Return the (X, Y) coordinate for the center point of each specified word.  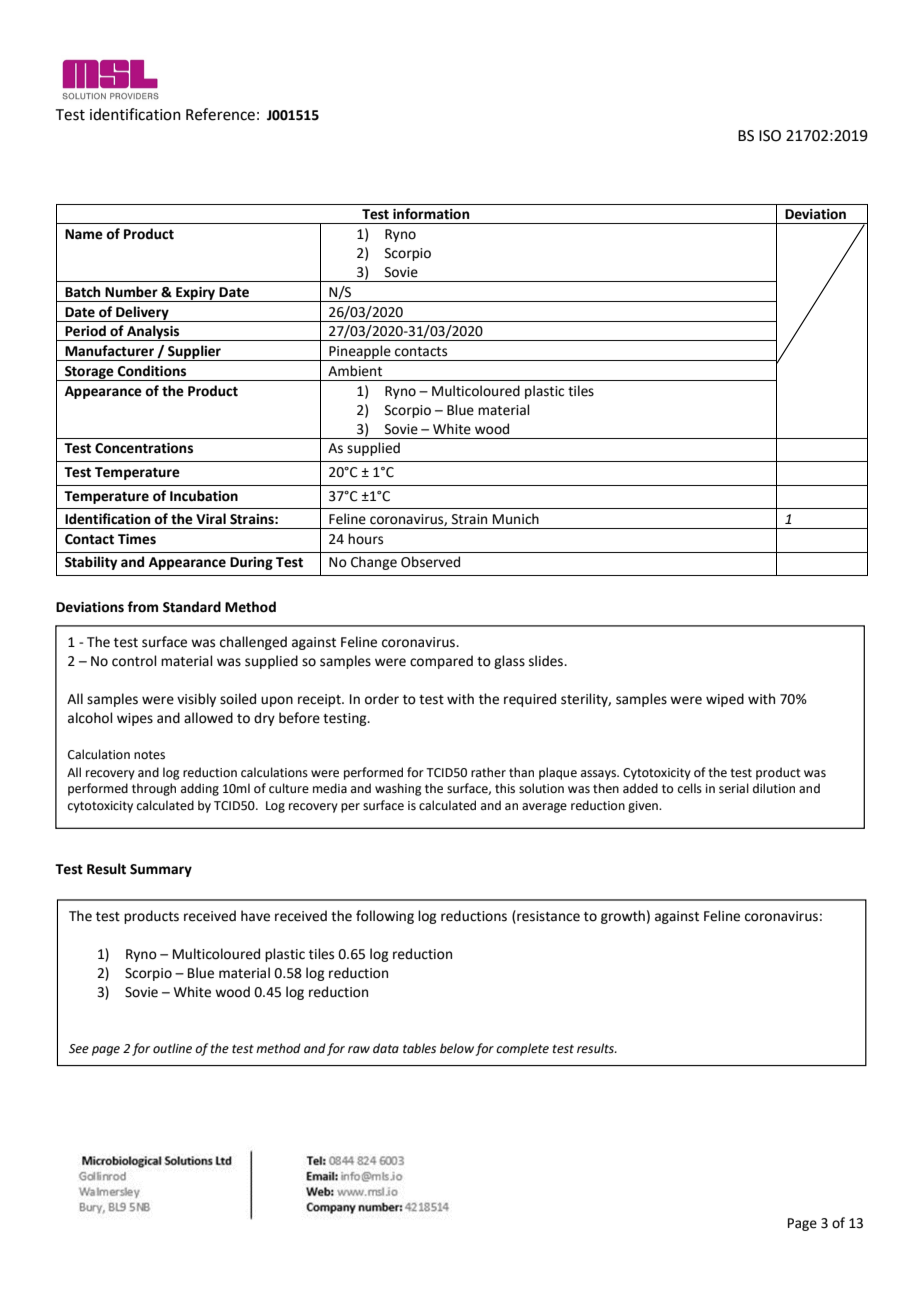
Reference (220, 114)
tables (419, 1048)
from (142, 607)
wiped (725, 700)
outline (172, 1048)
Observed (430, 562)
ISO (770, 136)
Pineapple (360, 353)
